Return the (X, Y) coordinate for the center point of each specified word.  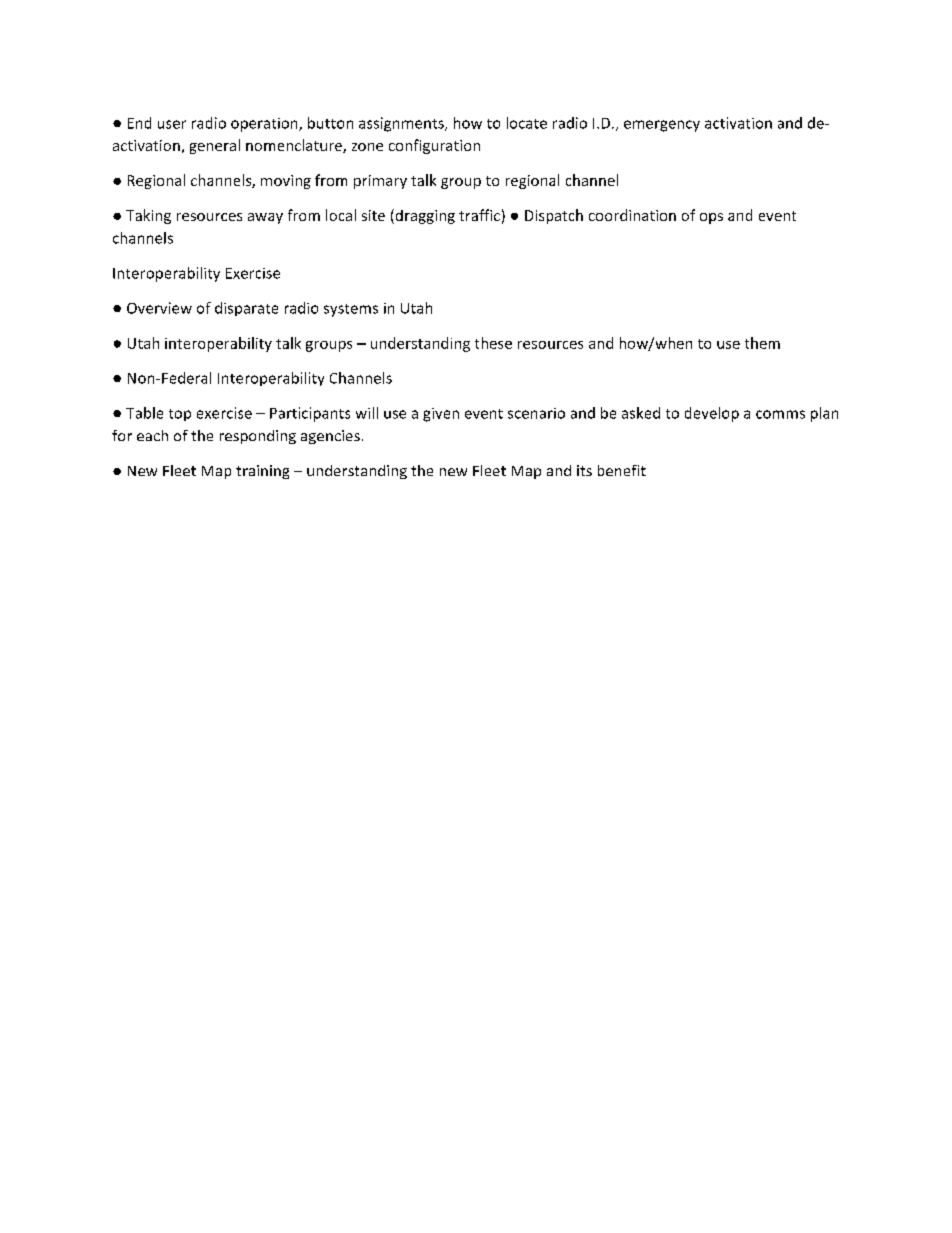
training (262, 472)
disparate (246, 309)
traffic (479, 215)
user (172, 124)
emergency (662, 126)
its (584, 470)
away (265, 218)
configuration (434, 146)
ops (711, 218)
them (762, 343)
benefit (622, 470)
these (493, 343)
